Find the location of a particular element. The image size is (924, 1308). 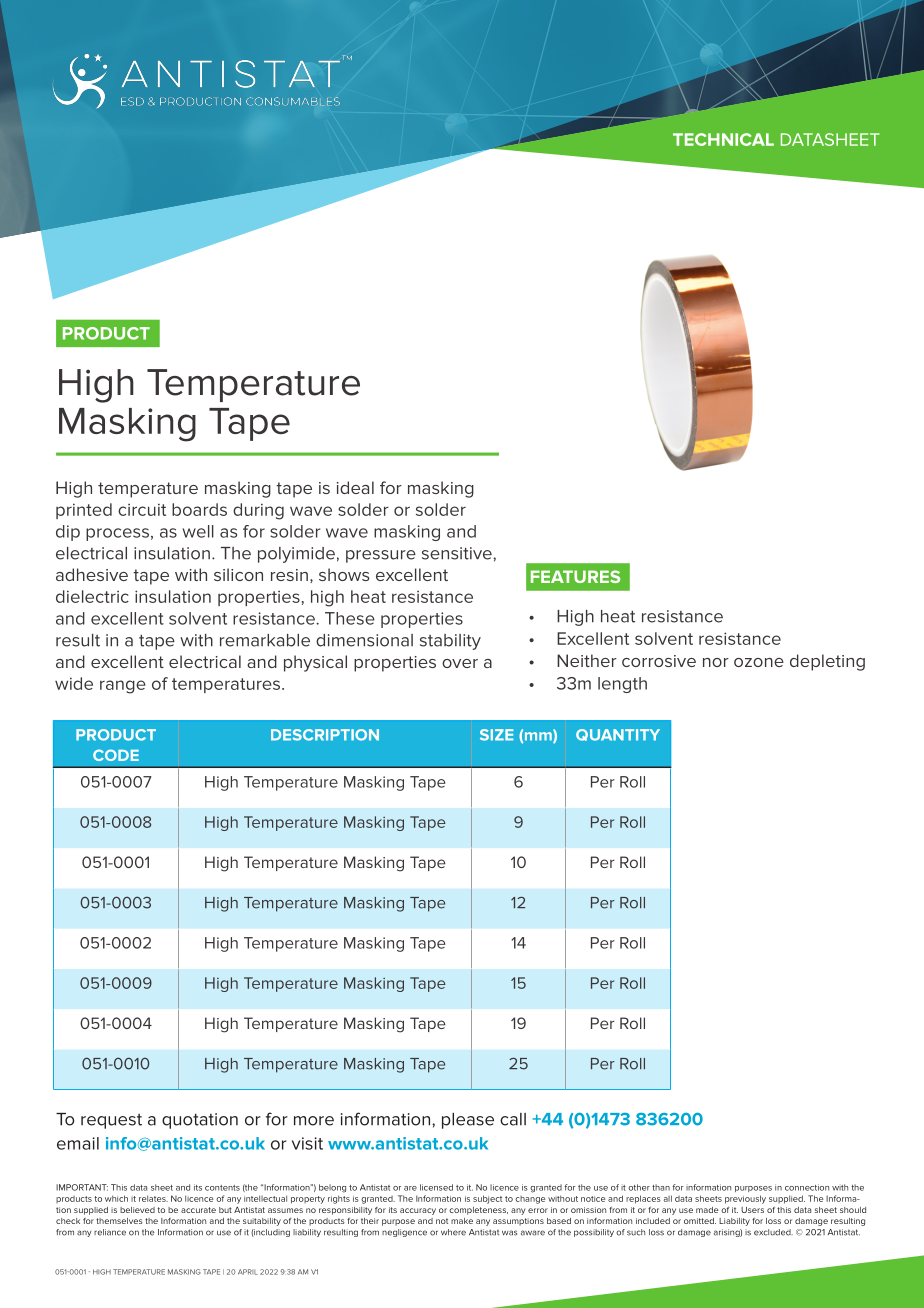

nor is located at coordinates (716, 662).
